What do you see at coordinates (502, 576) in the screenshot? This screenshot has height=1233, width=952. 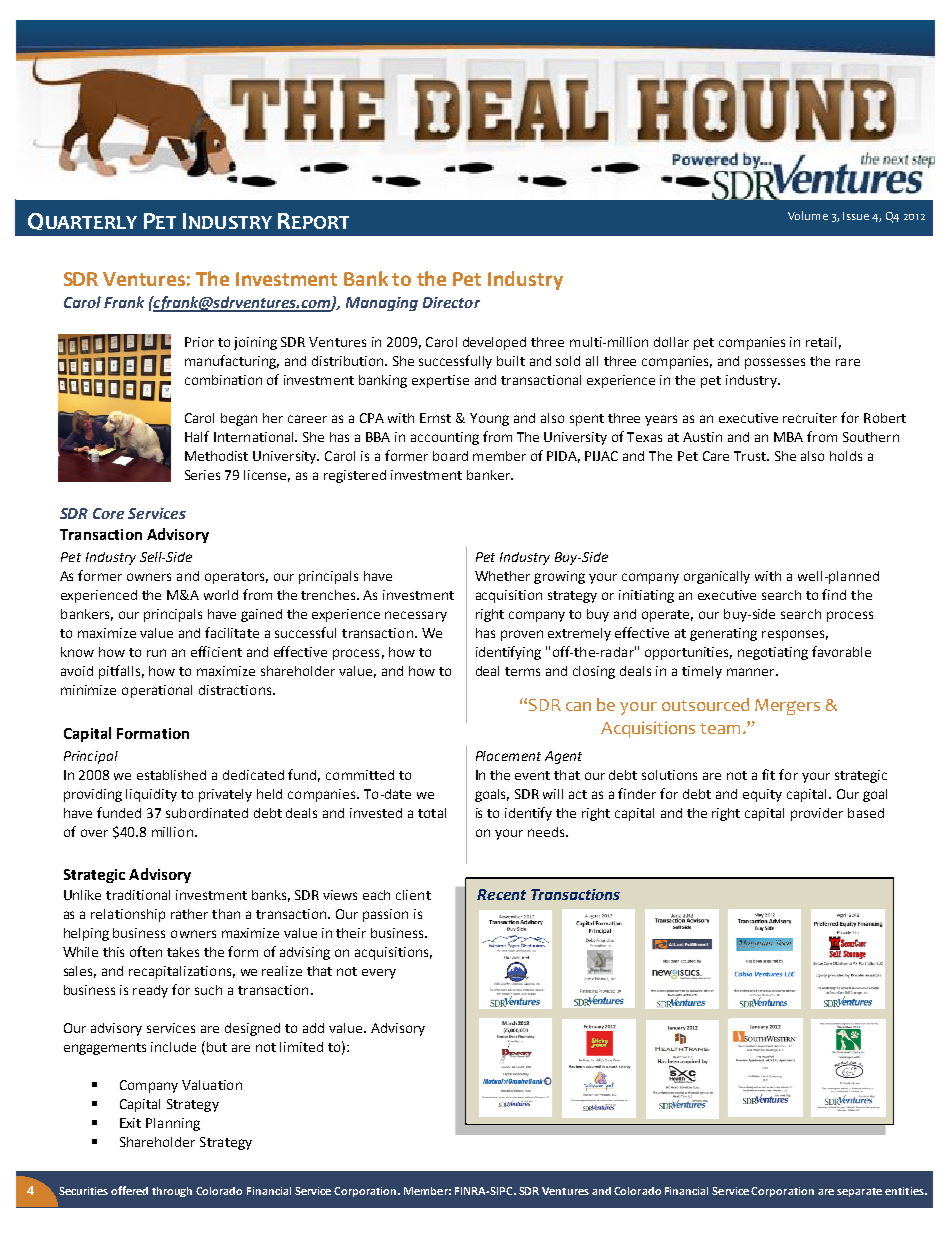 I see `Whether` at bounding box center [502, 576].
